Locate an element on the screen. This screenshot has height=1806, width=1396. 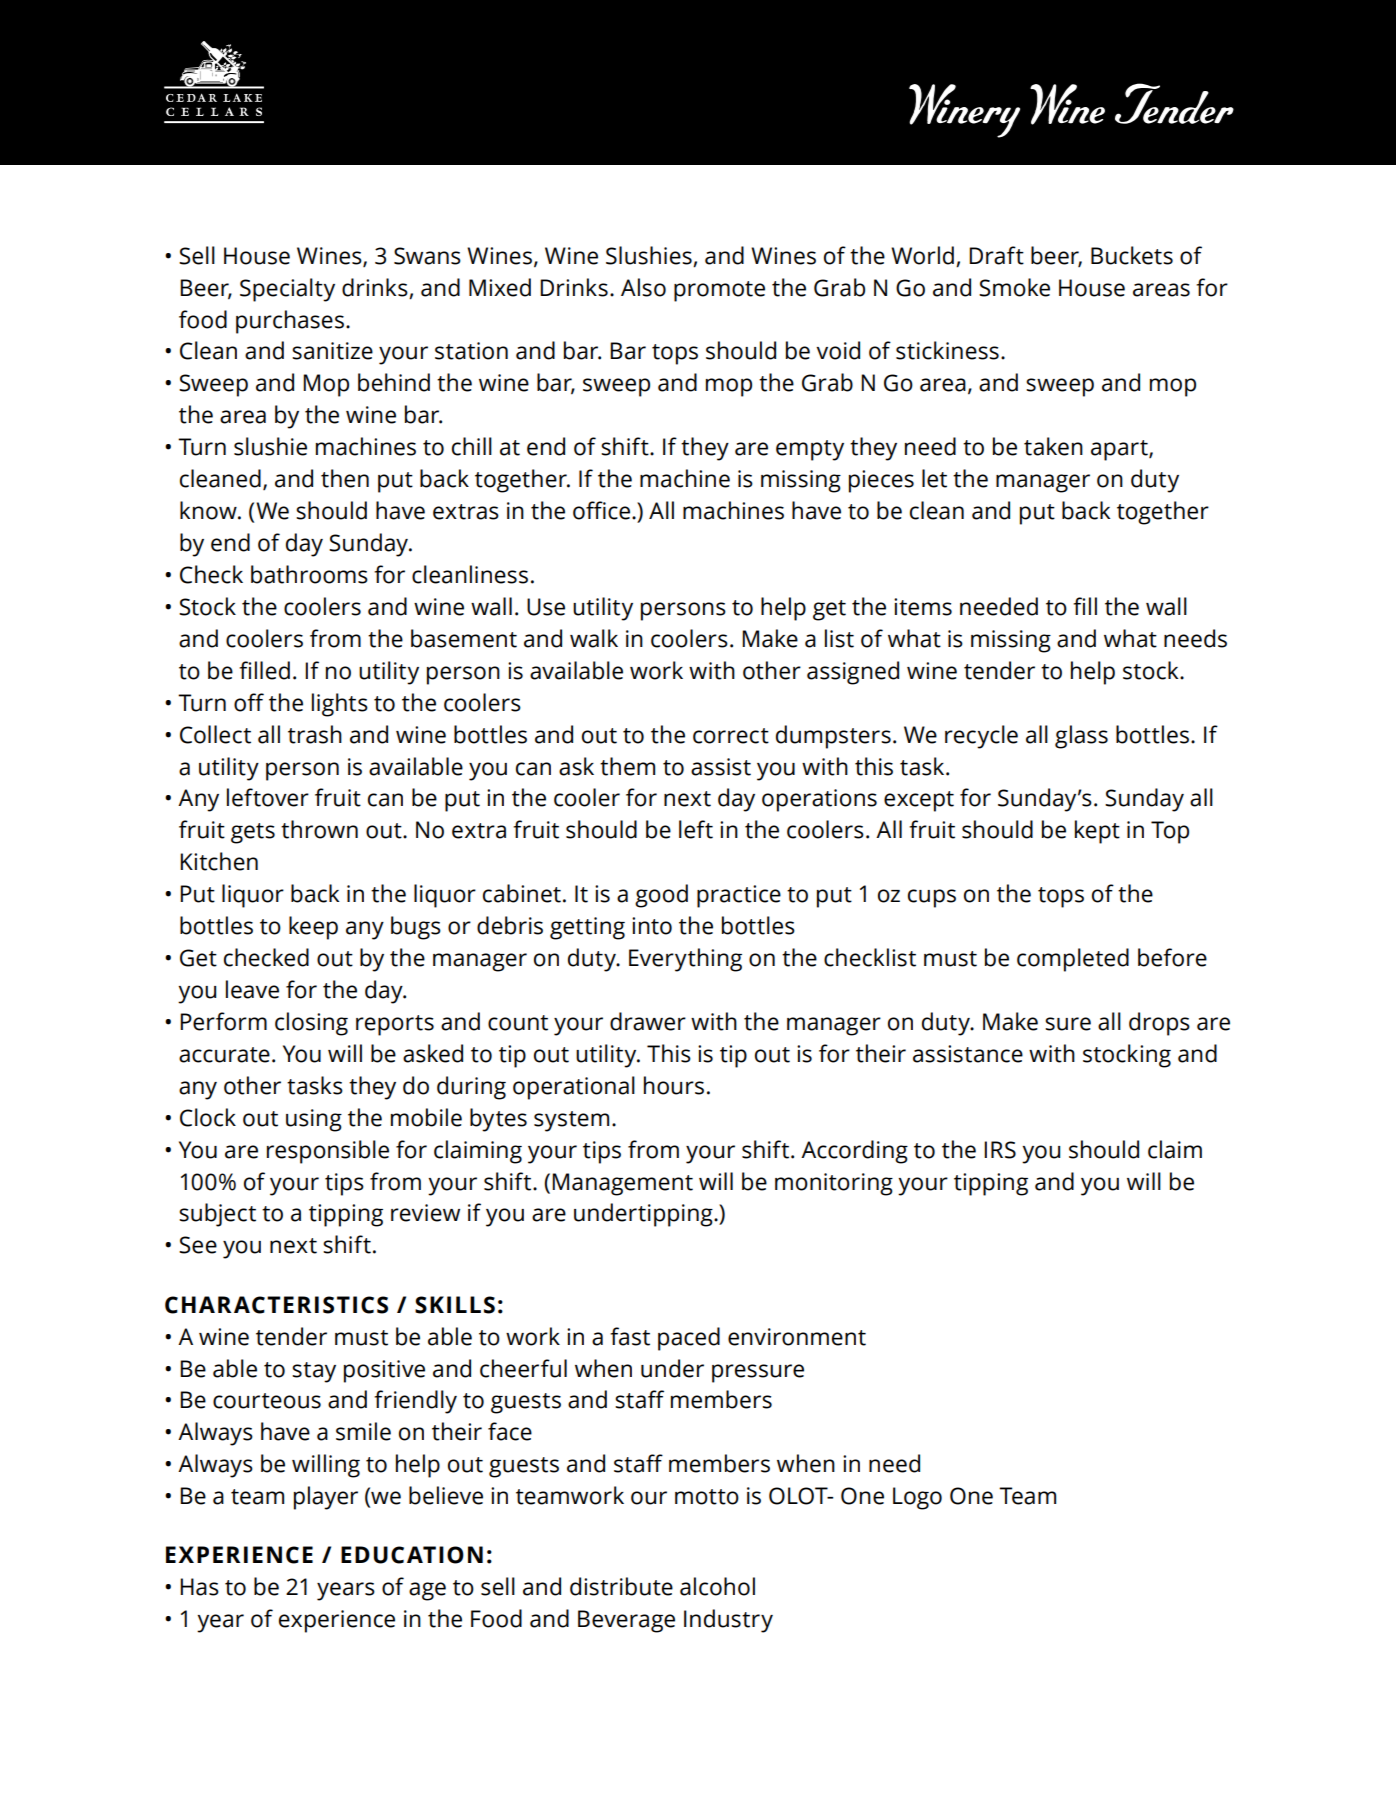
completed is located at coordinates (1073, 960).
